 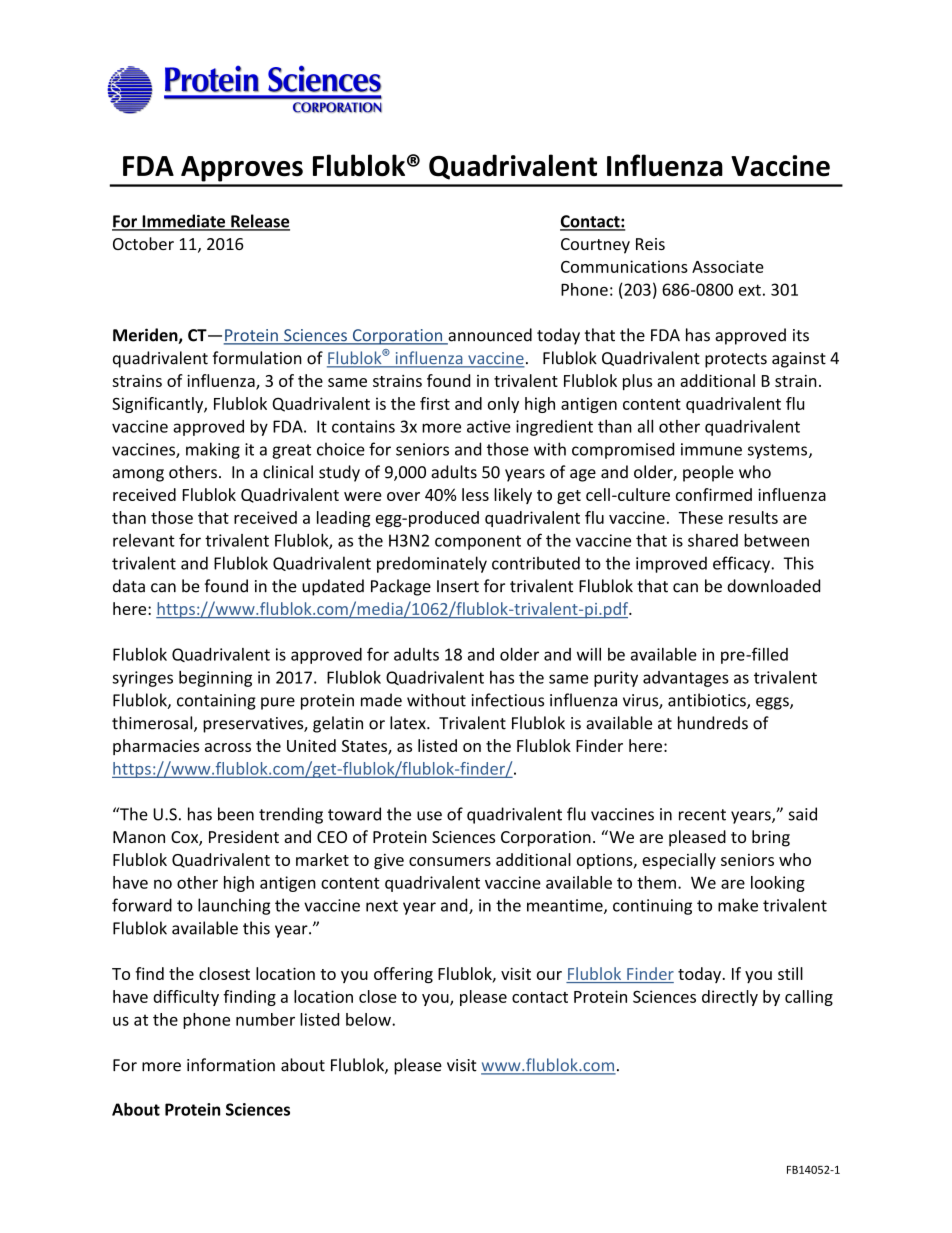 I want to click on below, so click(x=369, y=1019).
